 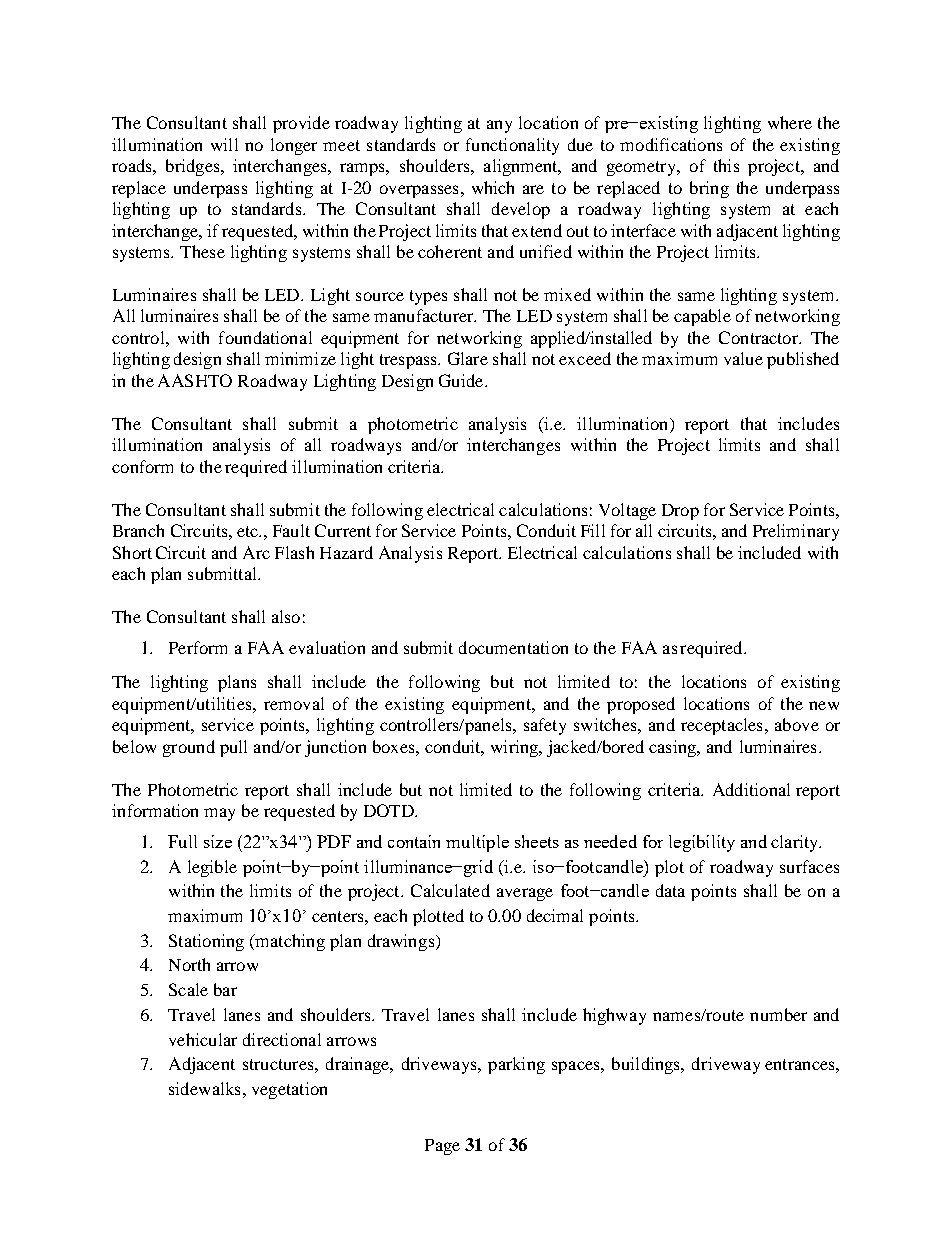 What do you see at coordinates (726, 165) in the screenshot?
I see `this` at bounding box center [726, 165].
